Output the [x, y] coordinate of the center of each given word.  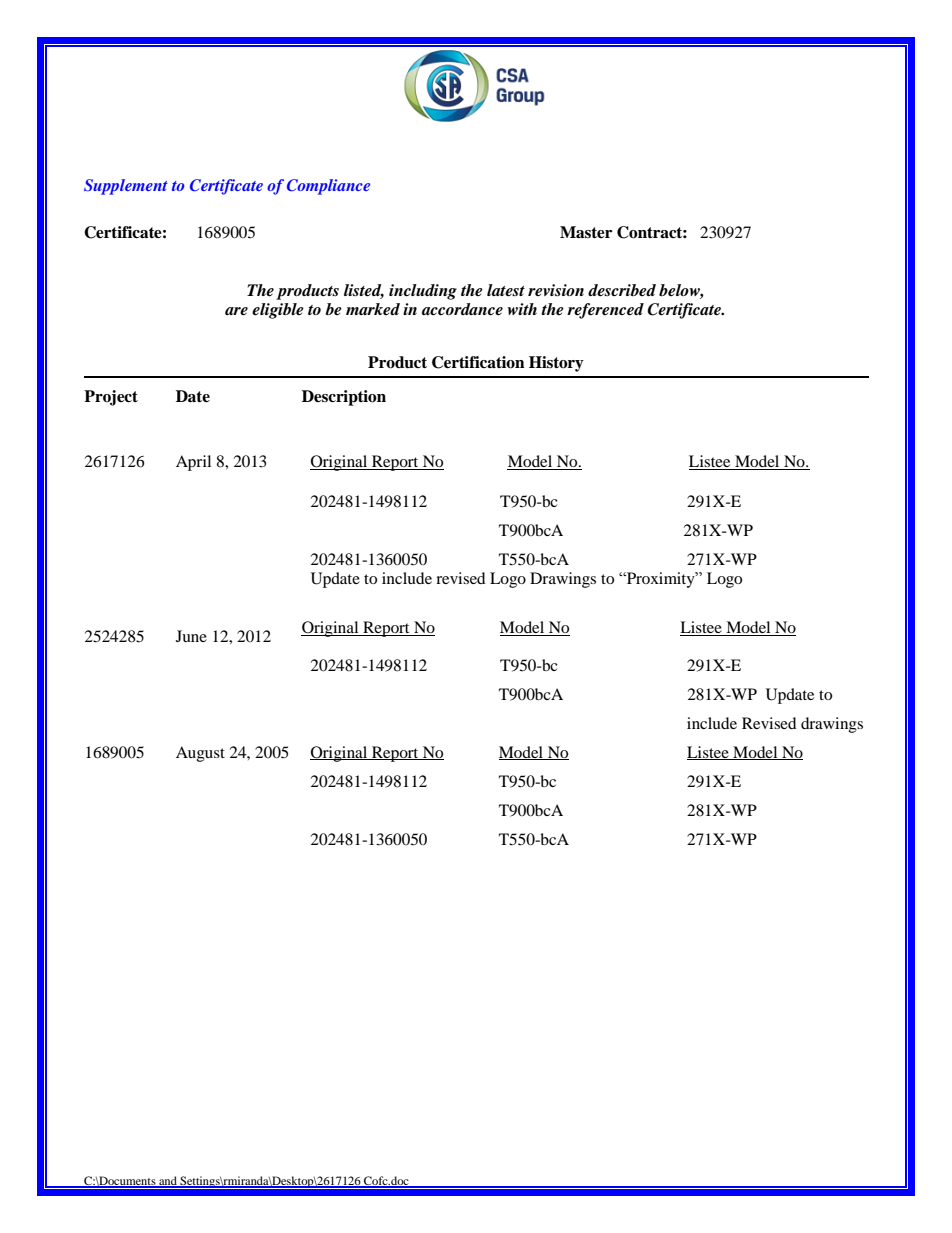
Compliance [328, 187]
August [200, 754]
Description [344, 398]
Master [586, 232]
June [191, 636]
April [193, 463]
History [556, 364]
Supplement [126, 187]
